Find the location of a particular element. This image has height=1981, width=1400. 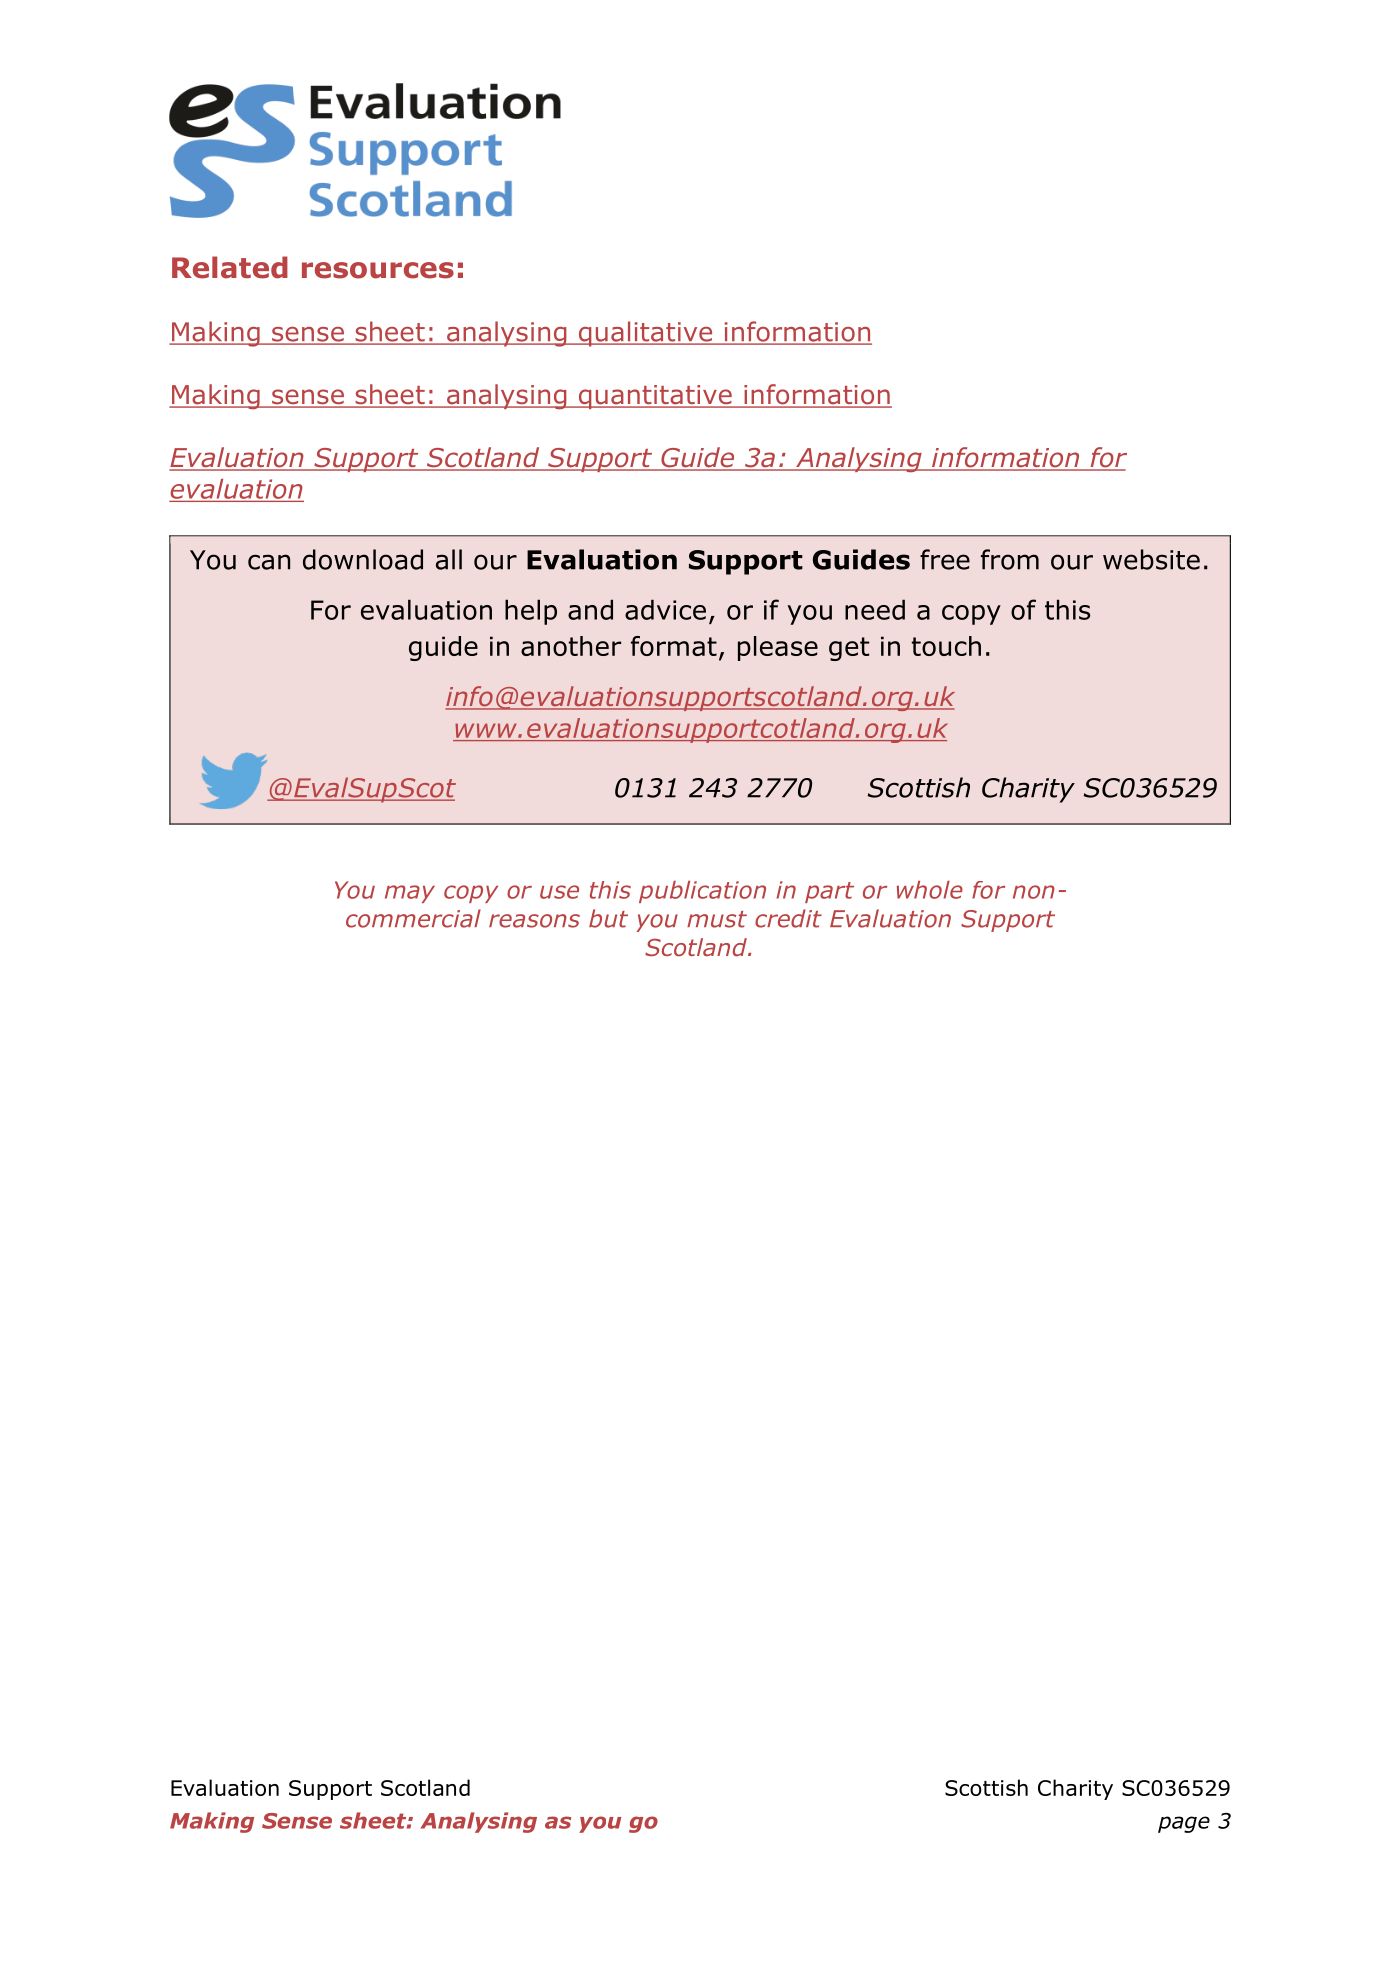

qualitative is located at coordinates (645, 334).
